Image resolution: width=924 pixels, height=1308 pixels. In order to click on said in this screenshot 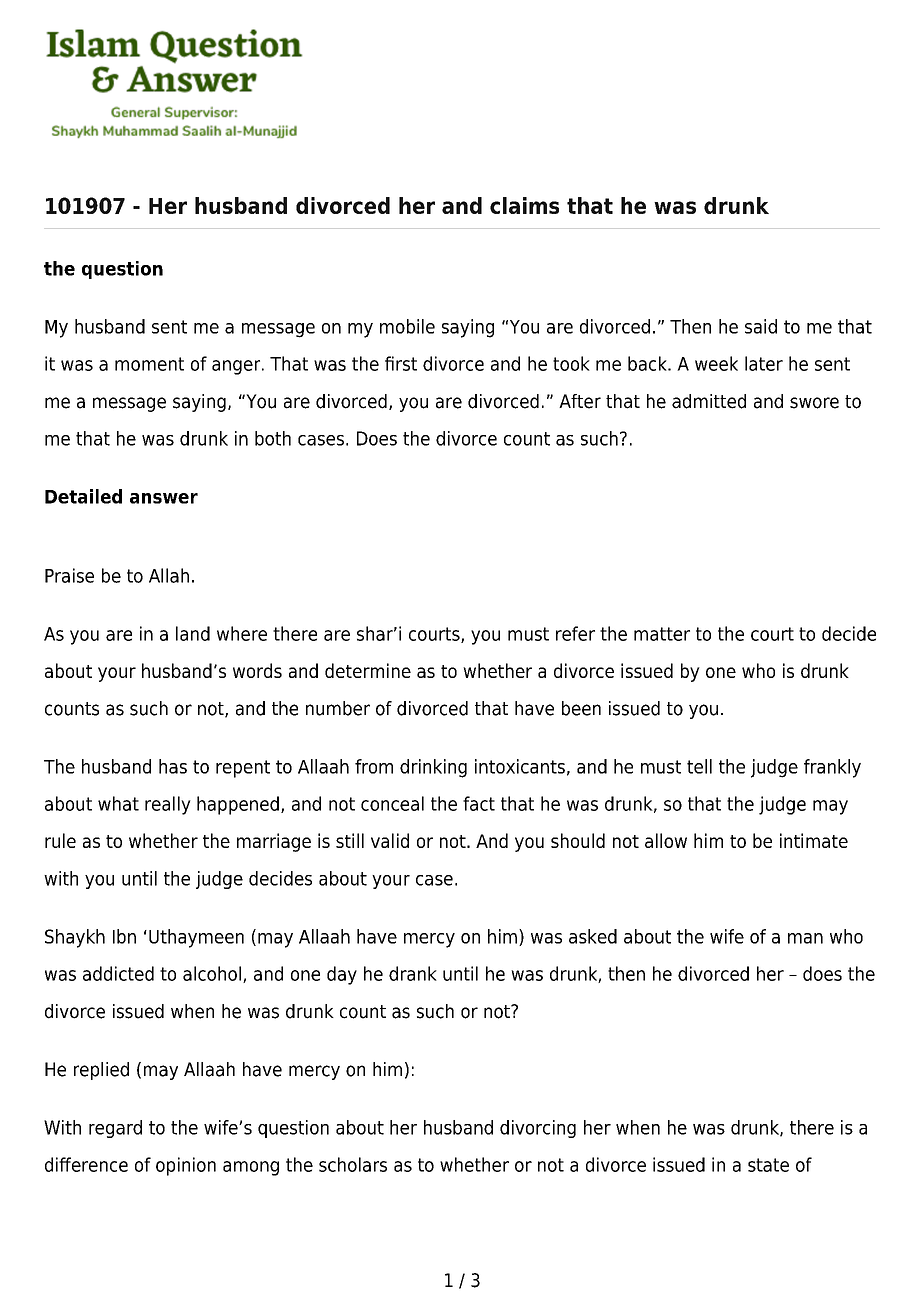, I will do `click(761, 326)`.
